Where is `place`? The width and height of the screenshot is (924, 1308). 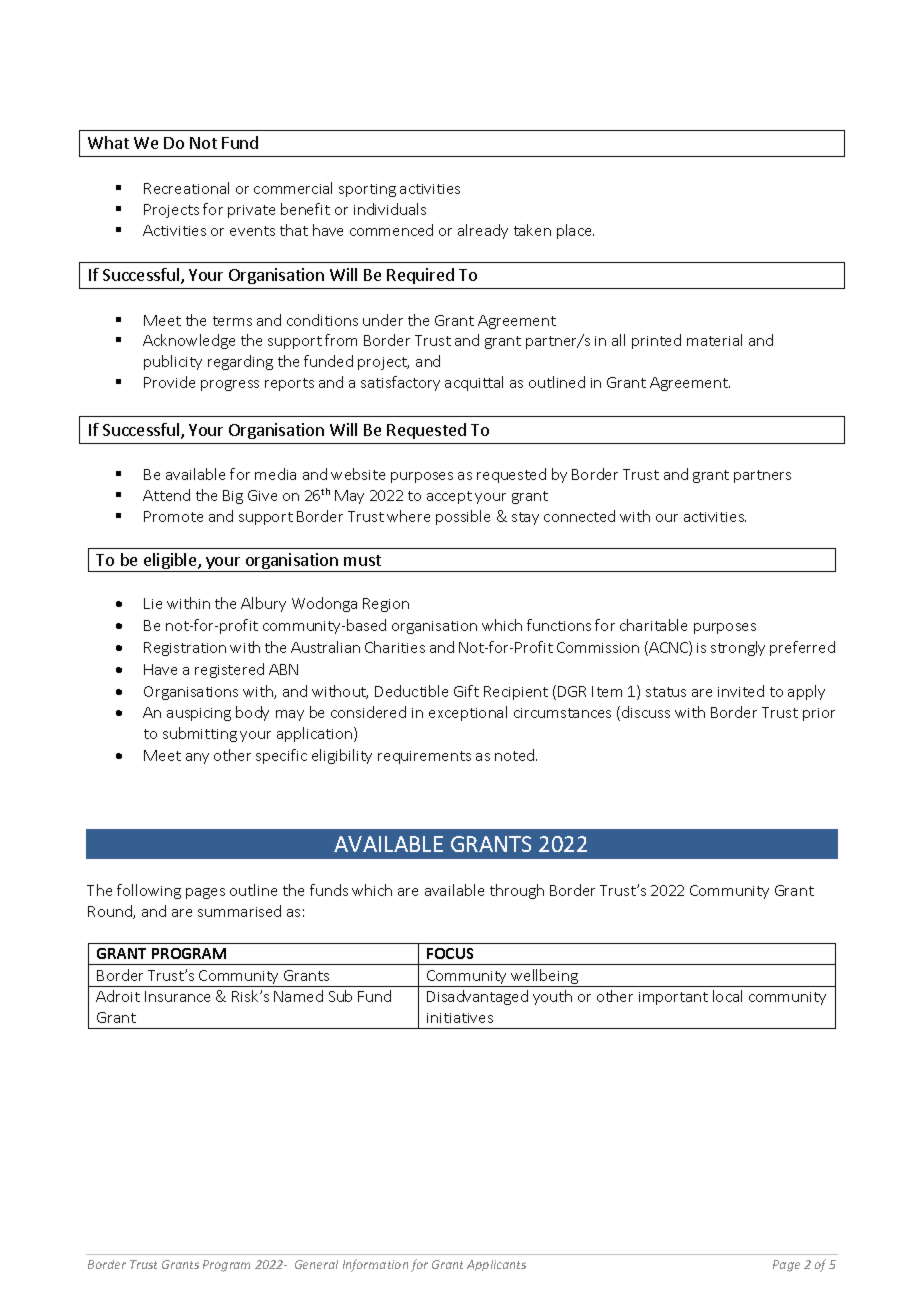
place is located at coordinates (575, 231).
